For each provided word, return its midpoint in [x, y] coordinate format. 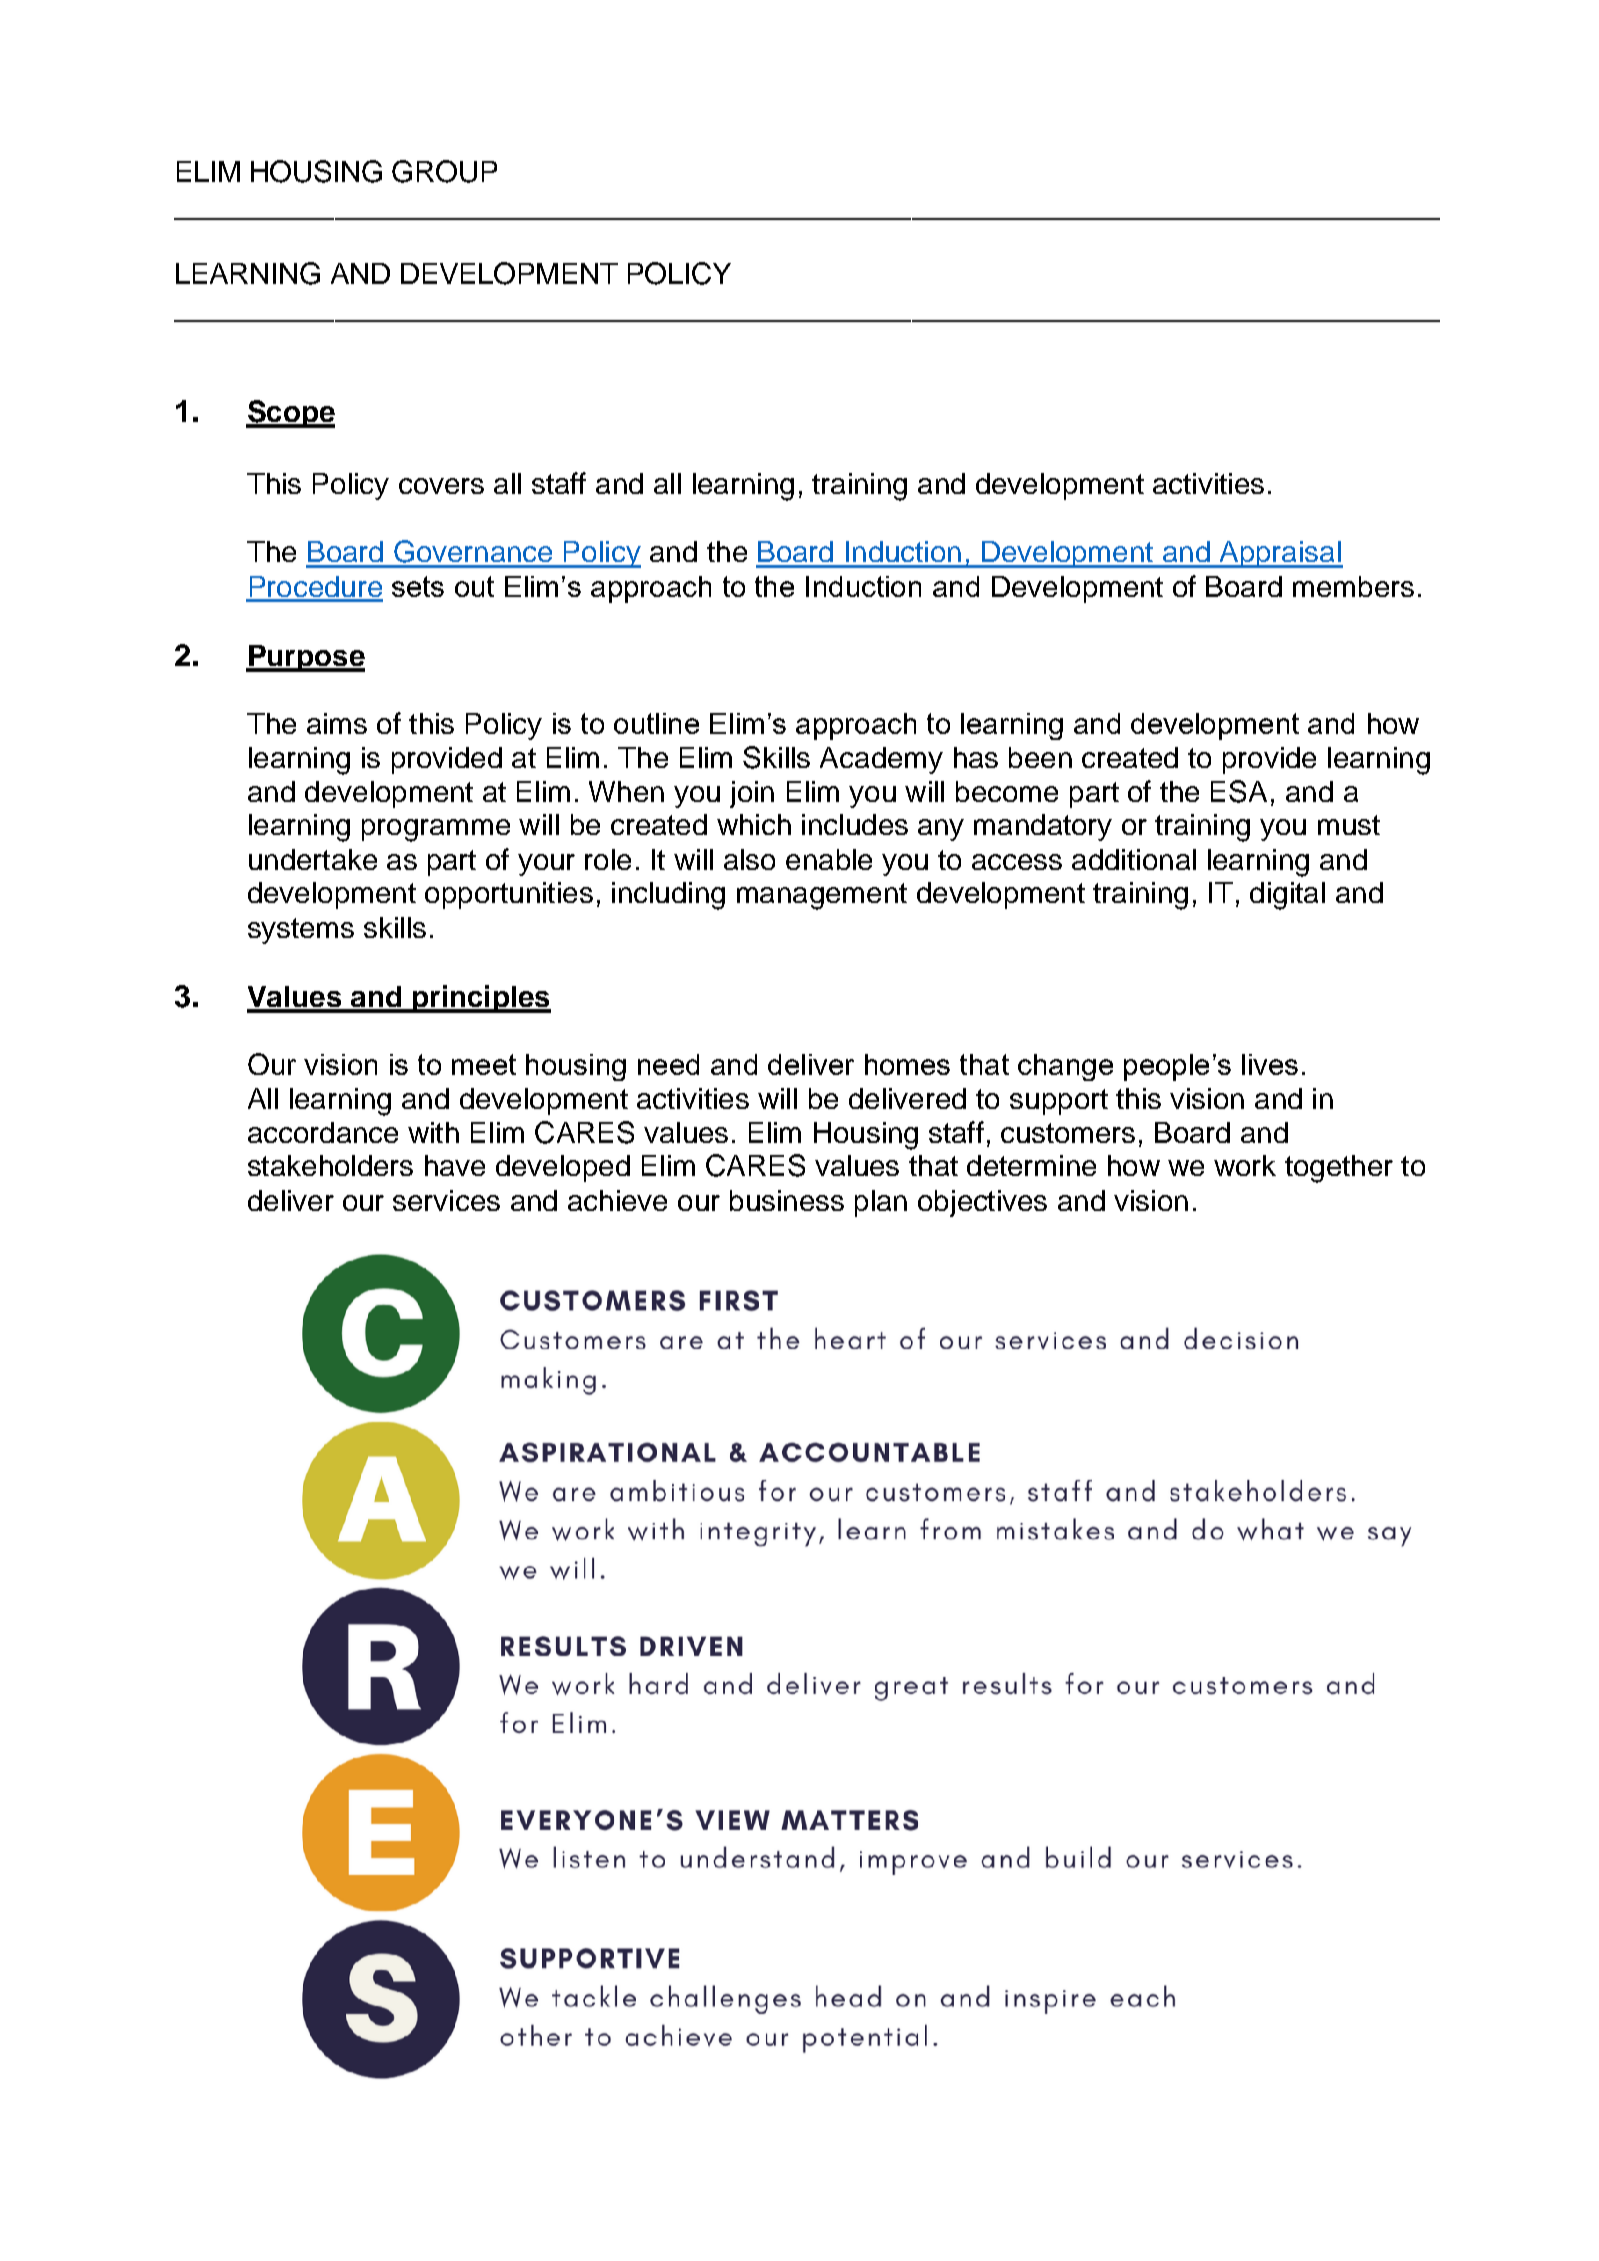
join [752, 794]
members [1353, 586]
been [1040, 757]
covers [441, 486]
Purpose [305, 658]
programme [436, 830]
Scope [290, 414]
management [822, 896]
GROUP [444, 171]
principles [480, 999]
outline [656, 723]
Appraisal [1280, 554]
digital [1287, 896]
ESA [1239, 791]
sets [418, 586]
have [455, 1165]
